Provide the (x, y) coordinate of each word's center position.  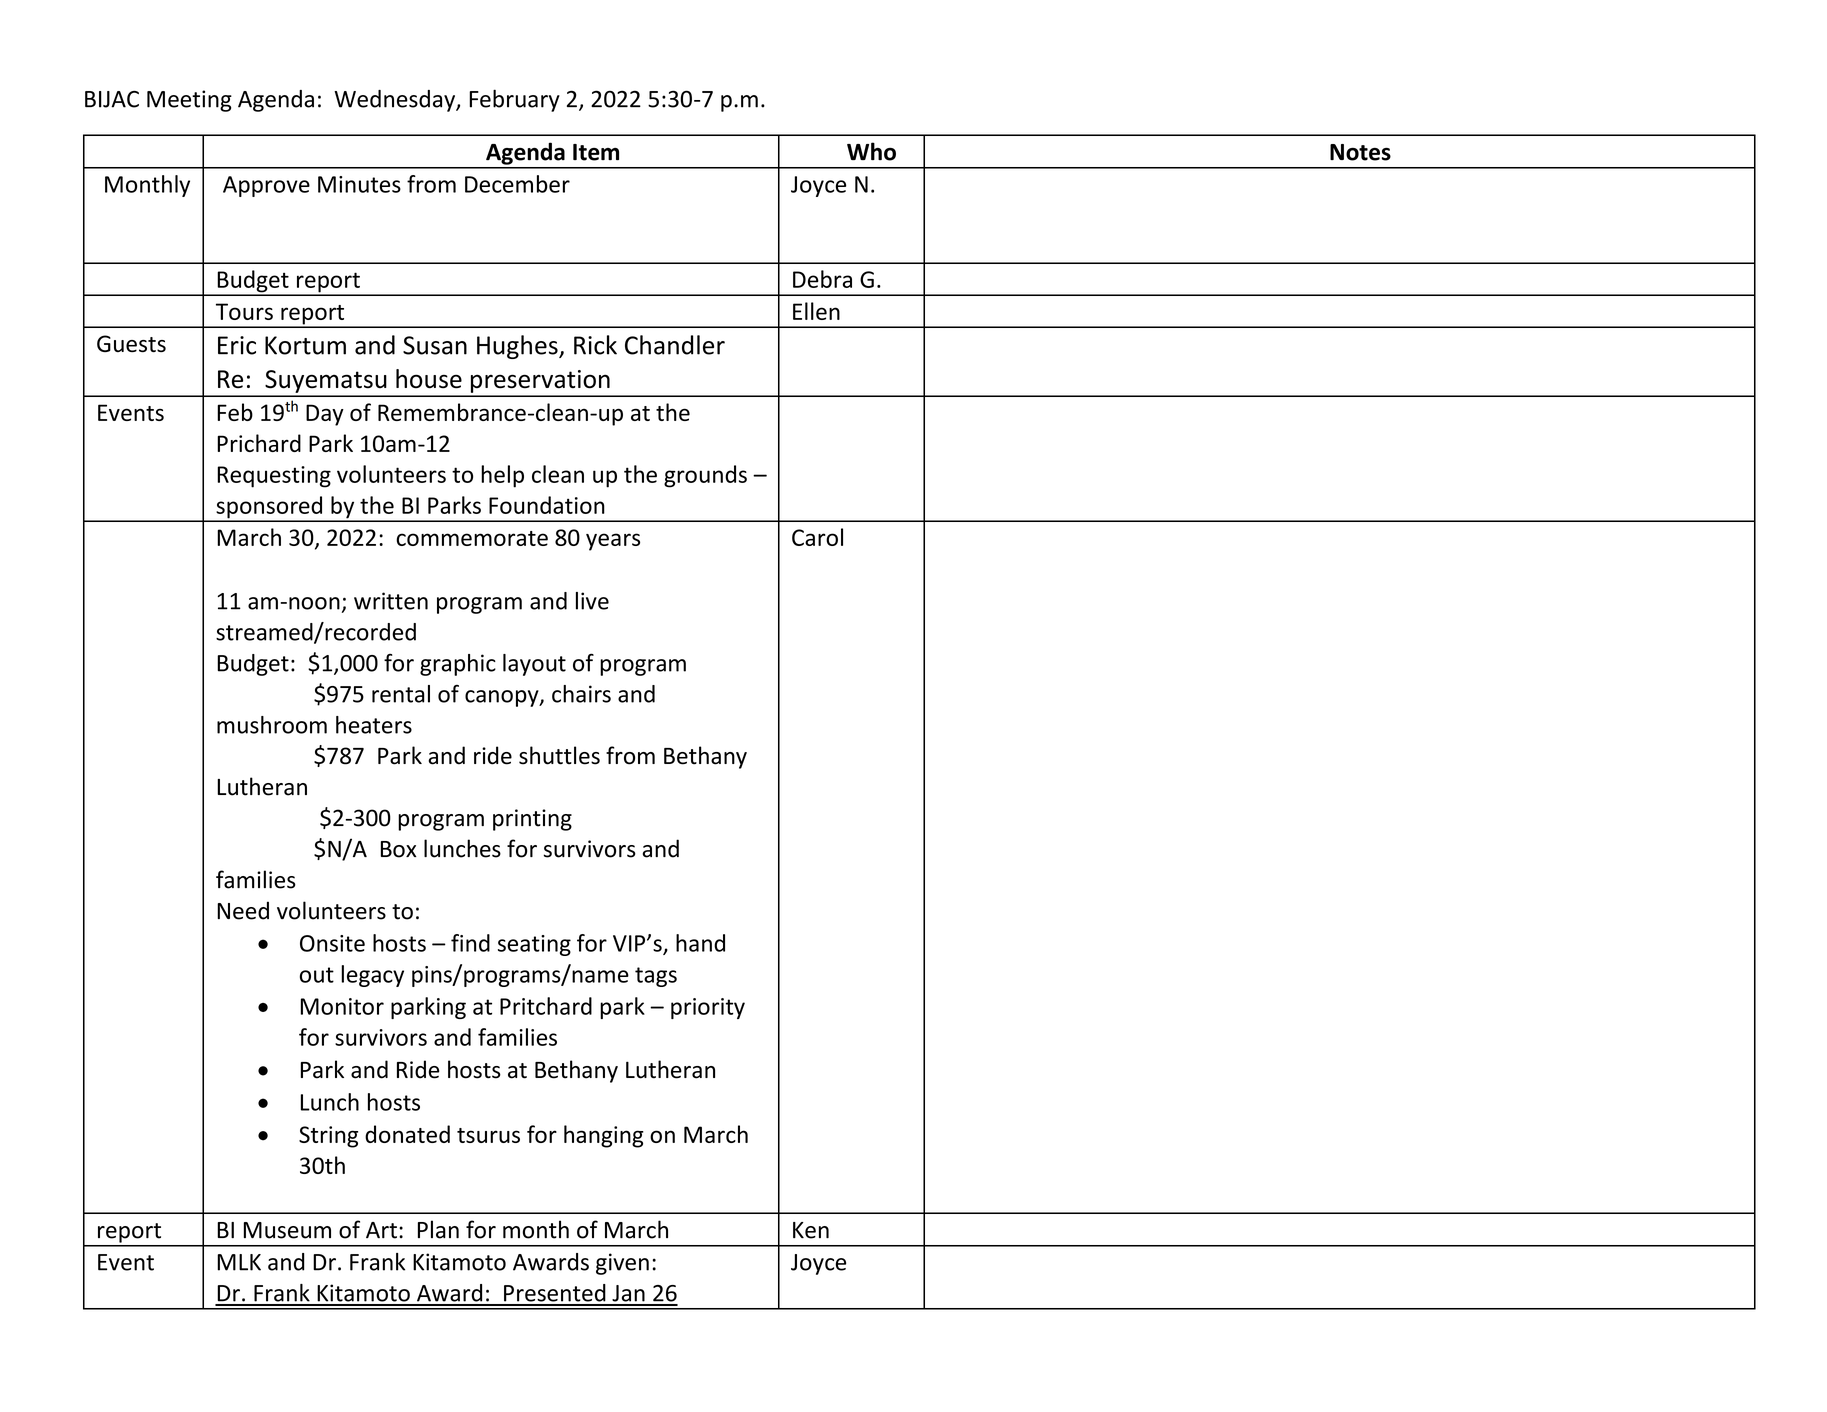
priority (708, 1008)
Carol (817, 537)
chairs (581, 694)
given (622, 1264)
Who (871, 151)
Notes (1360, 152)
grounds (705, 476)
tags (656, 977)
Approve (266, 186)
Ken (811, 1230)
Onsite (332, 943)
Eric (237, 345)
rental (401, 694)
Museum (287, 1230)
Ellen (816, 311)
